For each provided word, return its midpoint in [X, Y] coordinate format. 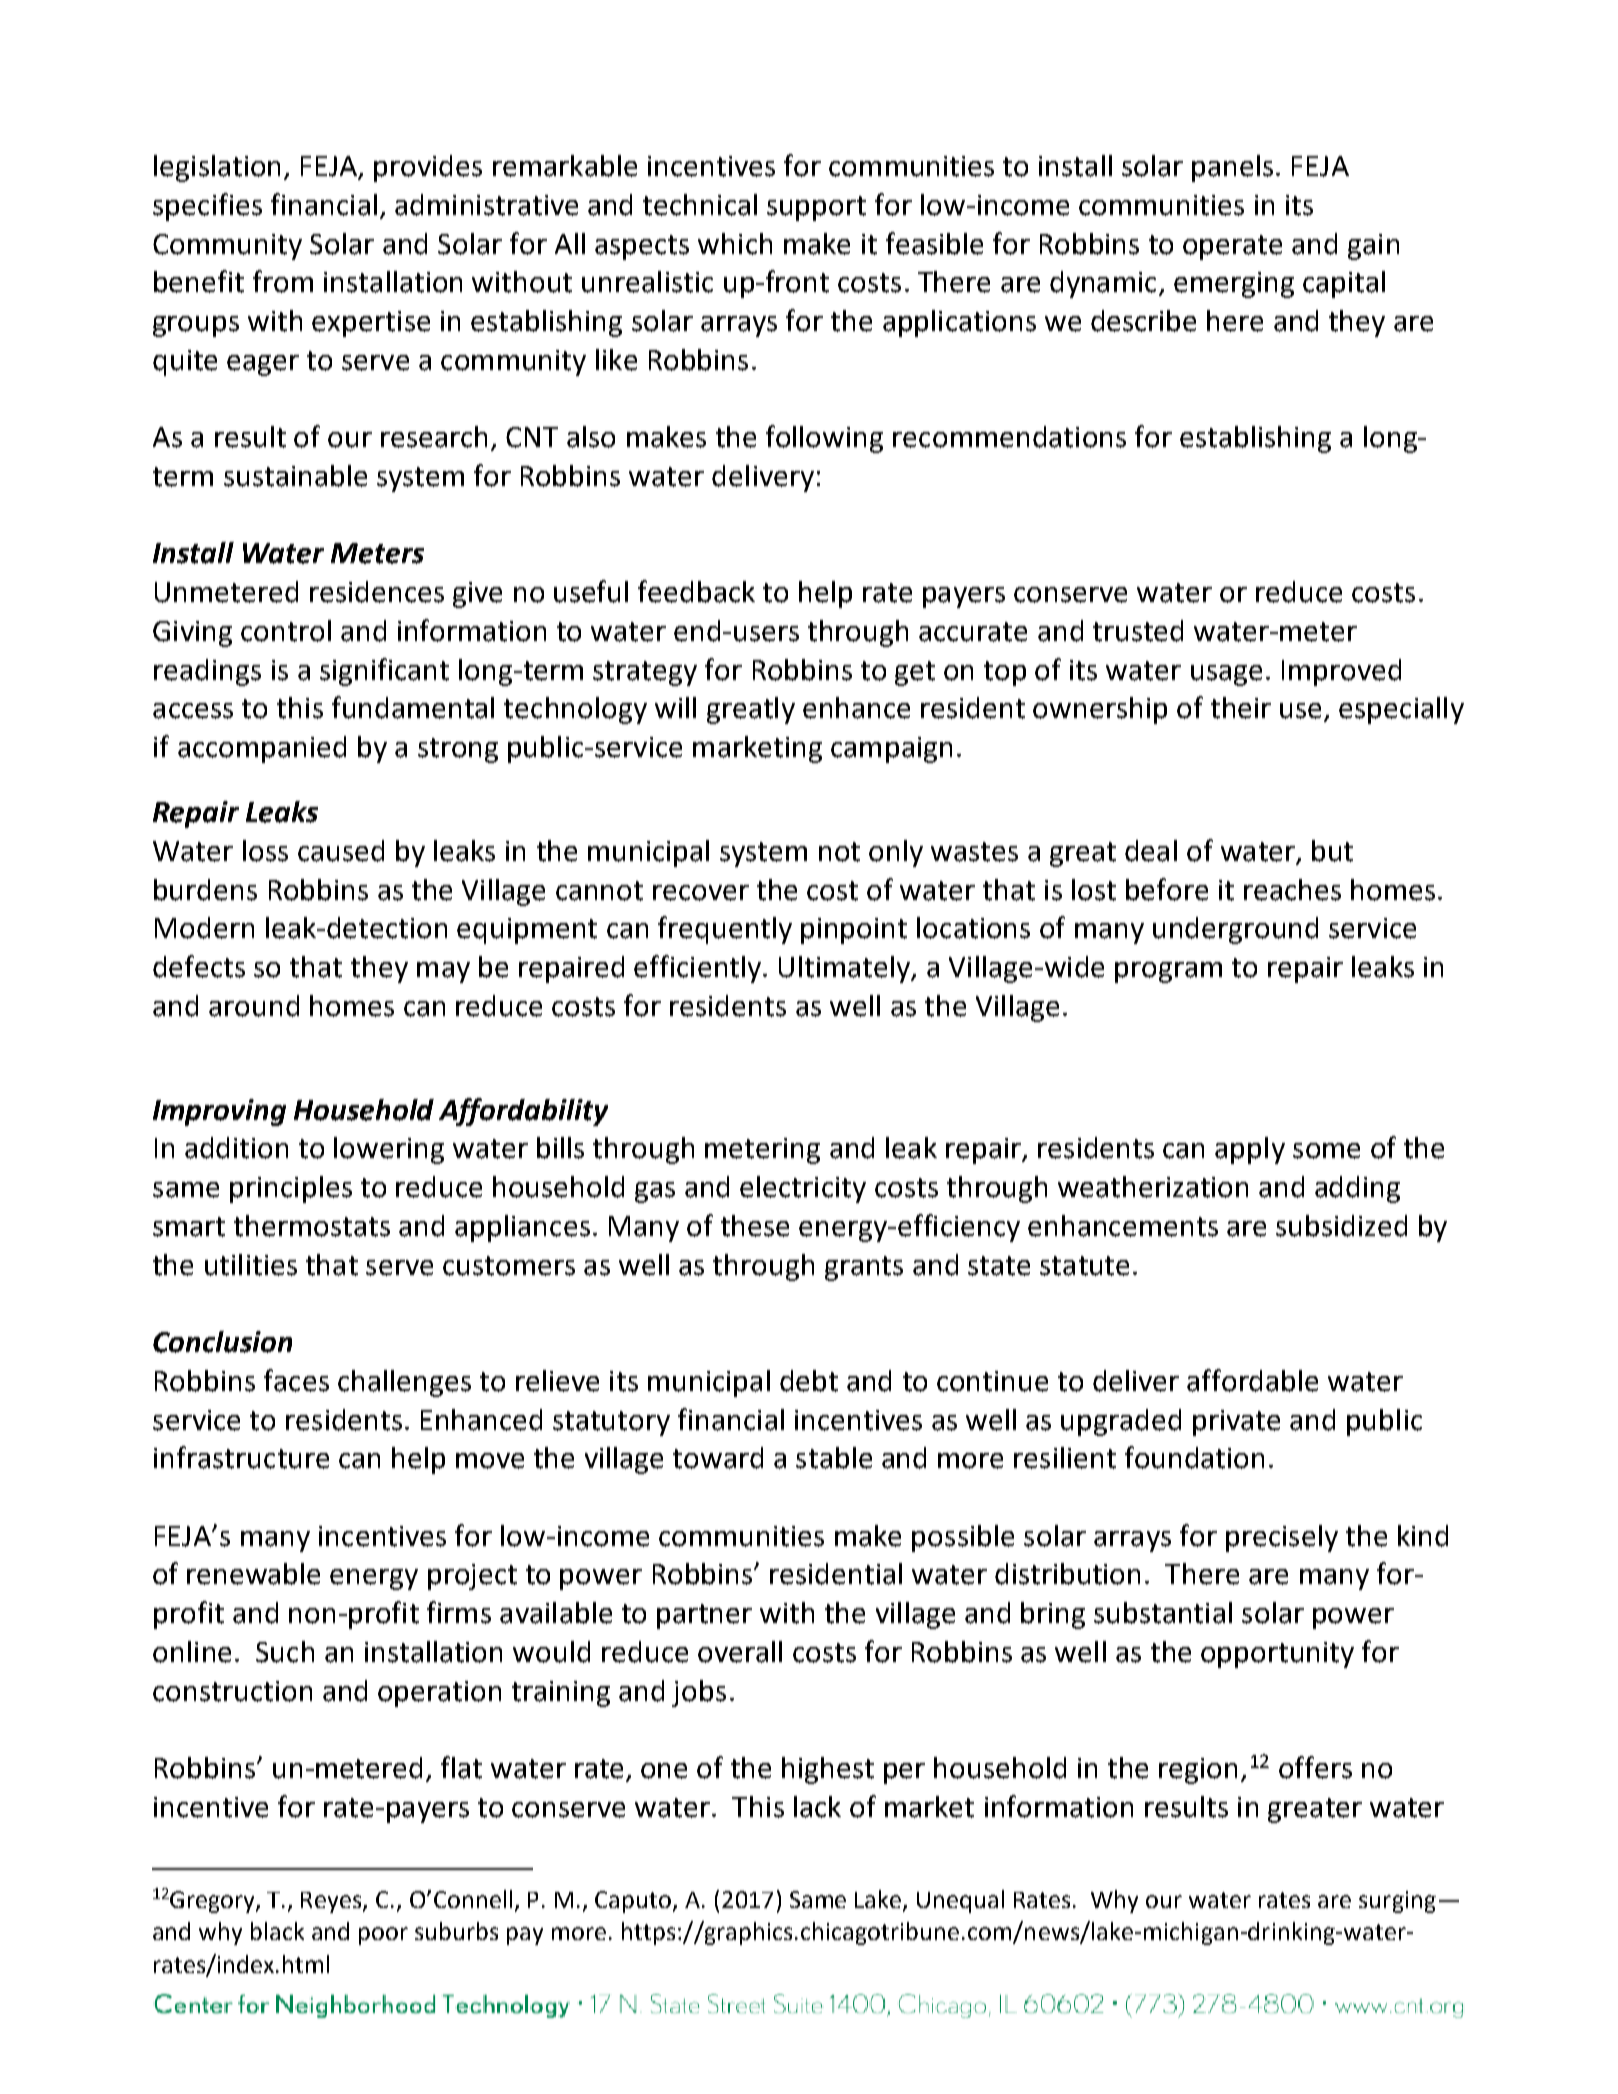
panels [1232, 168]
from [283, 281]
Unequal [960, 1901]
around [254, 1006]
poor [383, 1936]
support [816, 208]
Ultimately [846, 969]
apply [1250, 1150]
